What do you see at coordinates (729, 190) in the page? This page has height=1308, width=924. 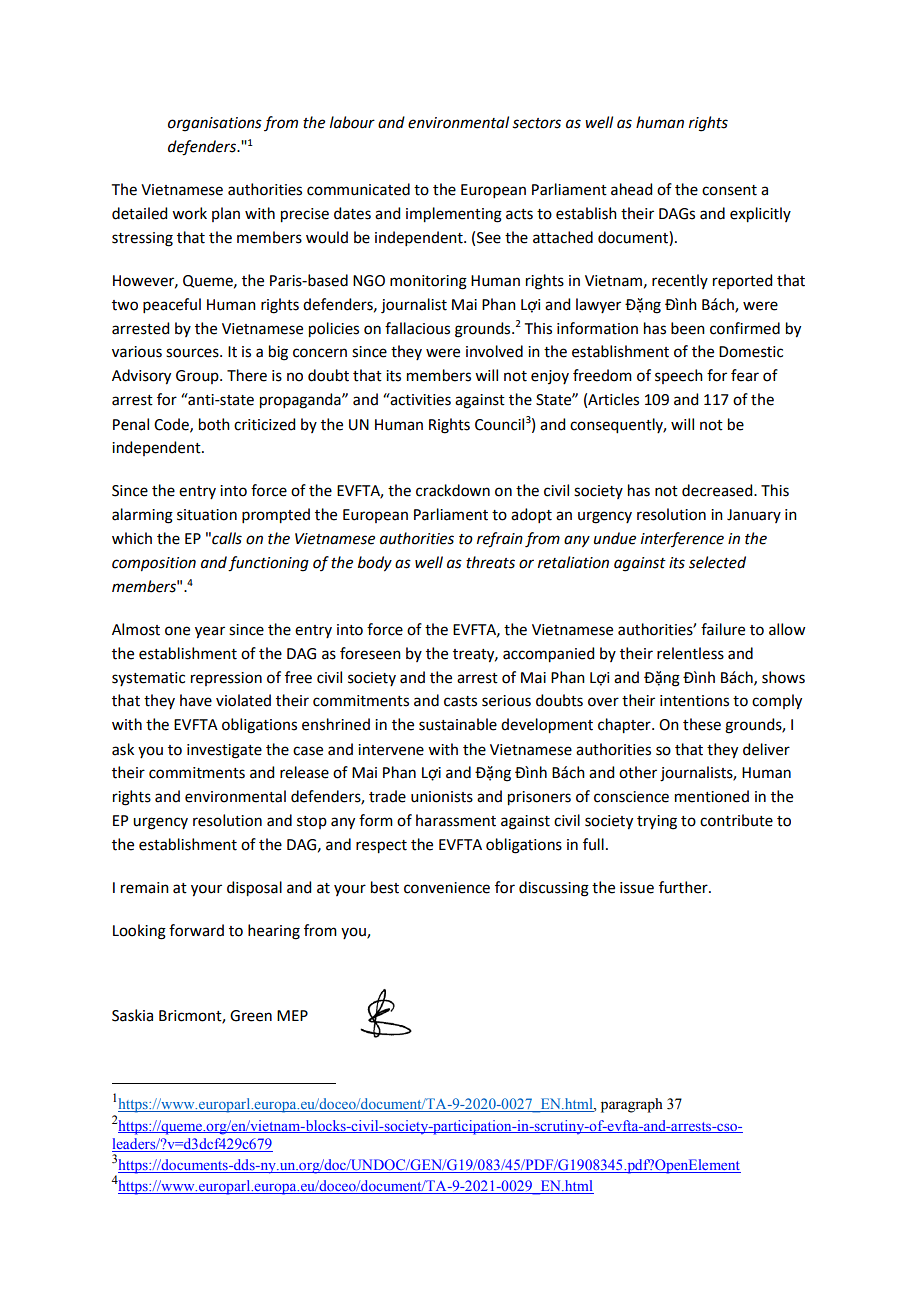 I see `consent` at bounding box center [729, 190].
